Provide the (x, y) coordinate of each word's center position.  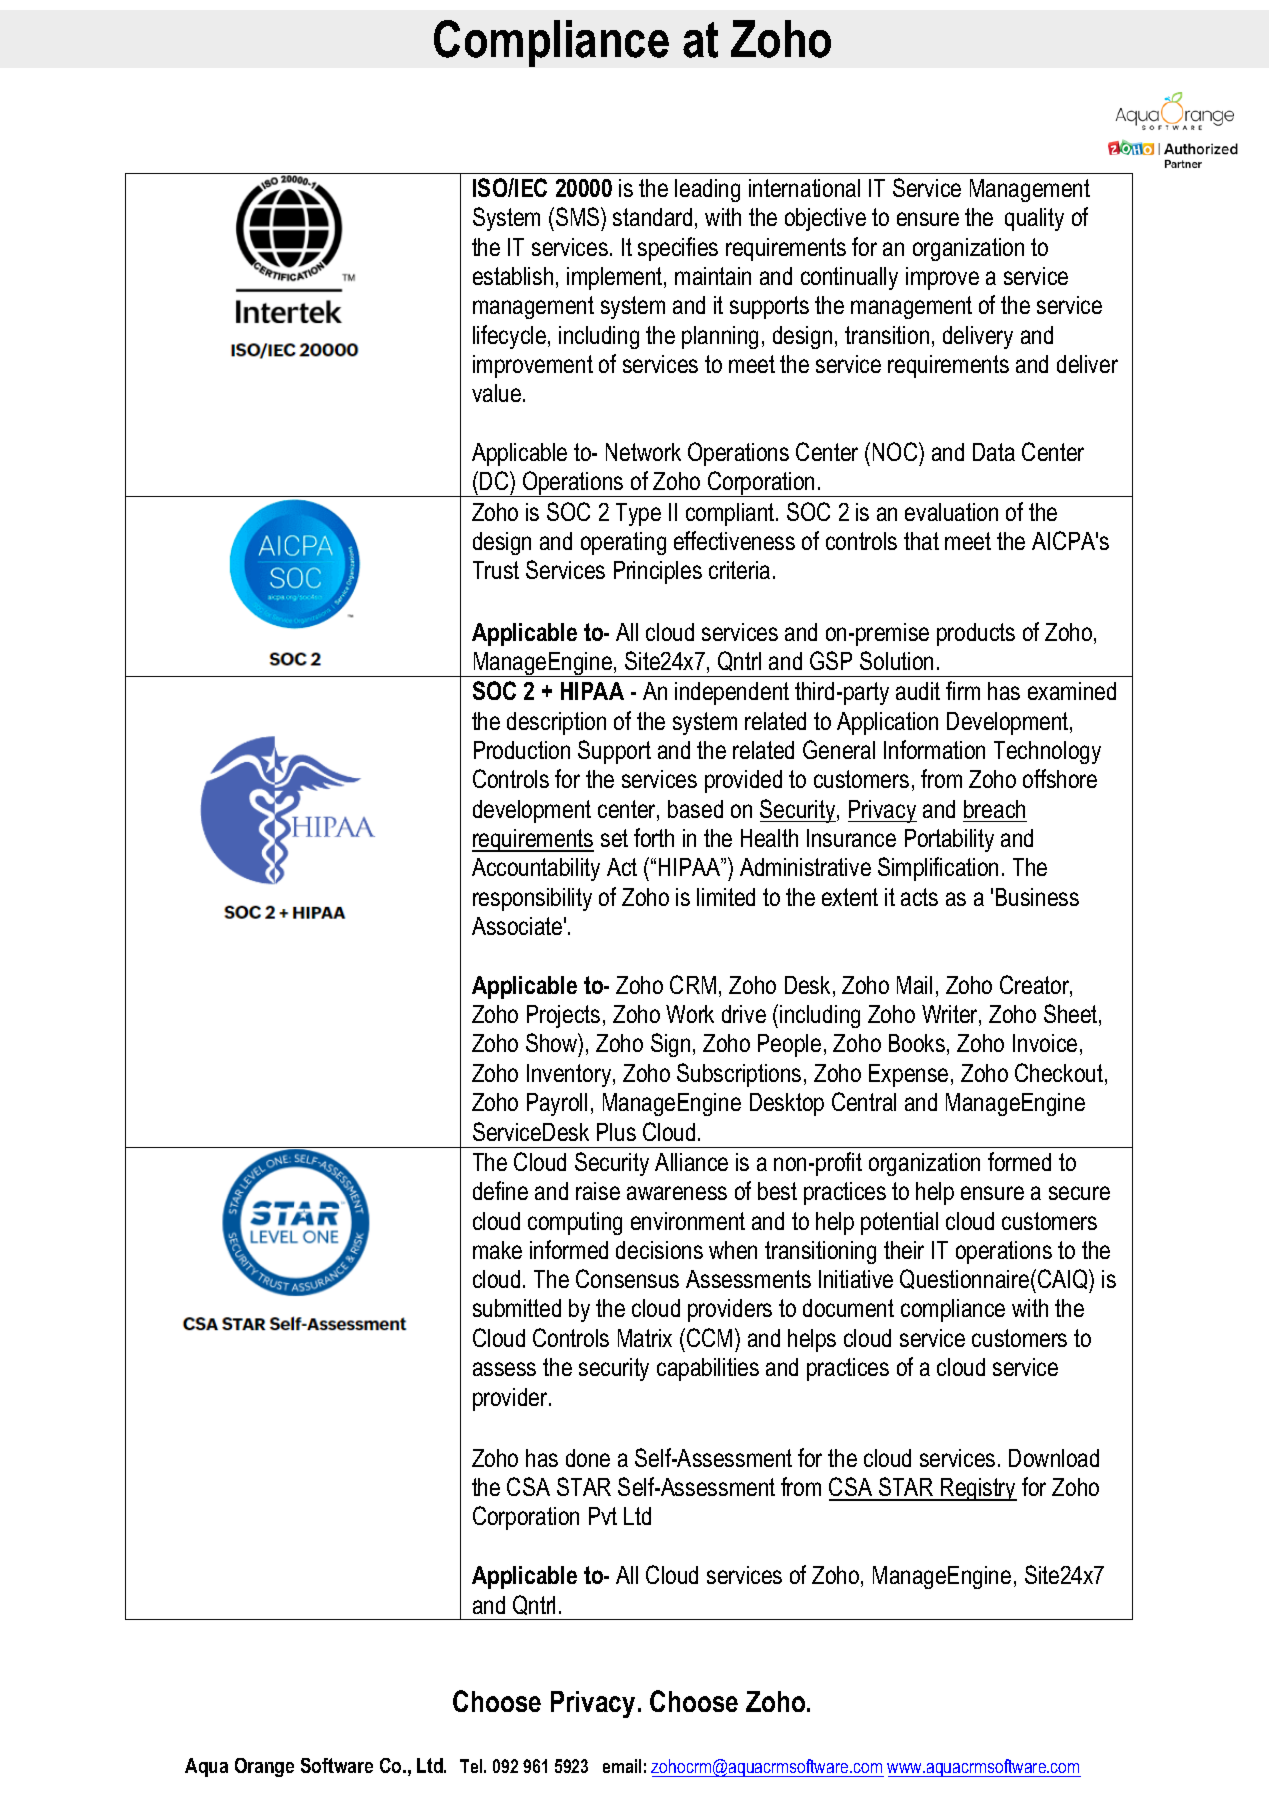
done (588, 1458)
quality (1034, 219)
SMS (579, 216)
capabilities (708, 1369)
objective (825, 219)
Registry (978, 1489)
